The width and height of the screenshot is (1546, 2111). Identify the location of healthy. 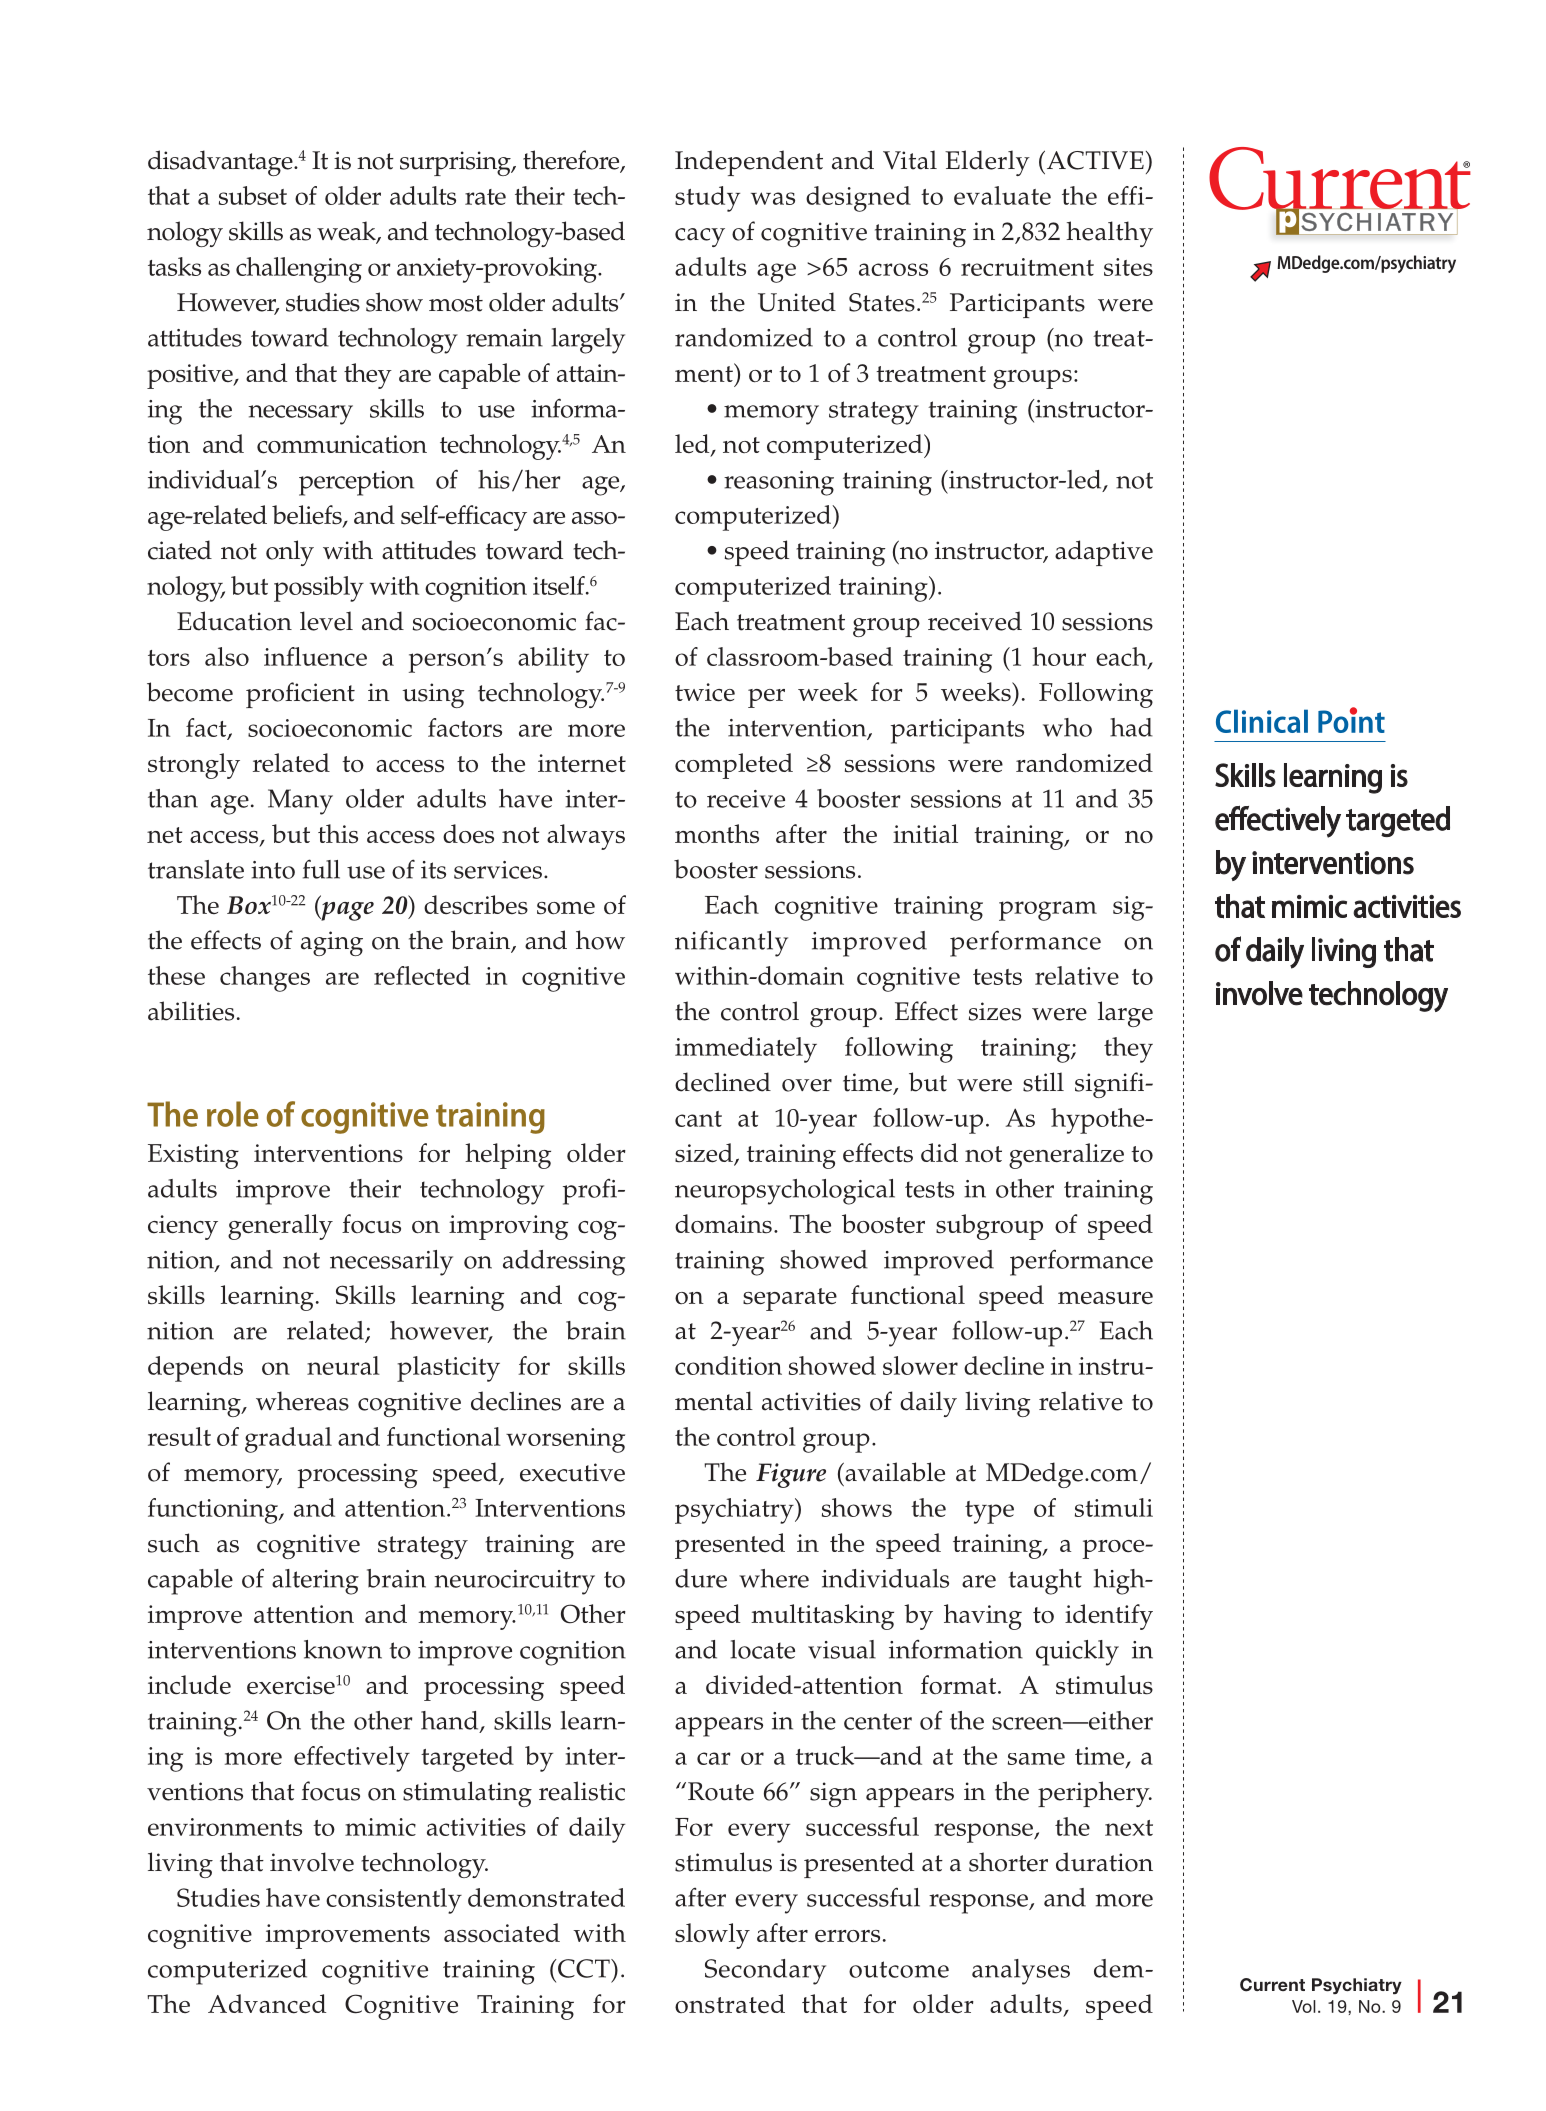
(1109, 234).
